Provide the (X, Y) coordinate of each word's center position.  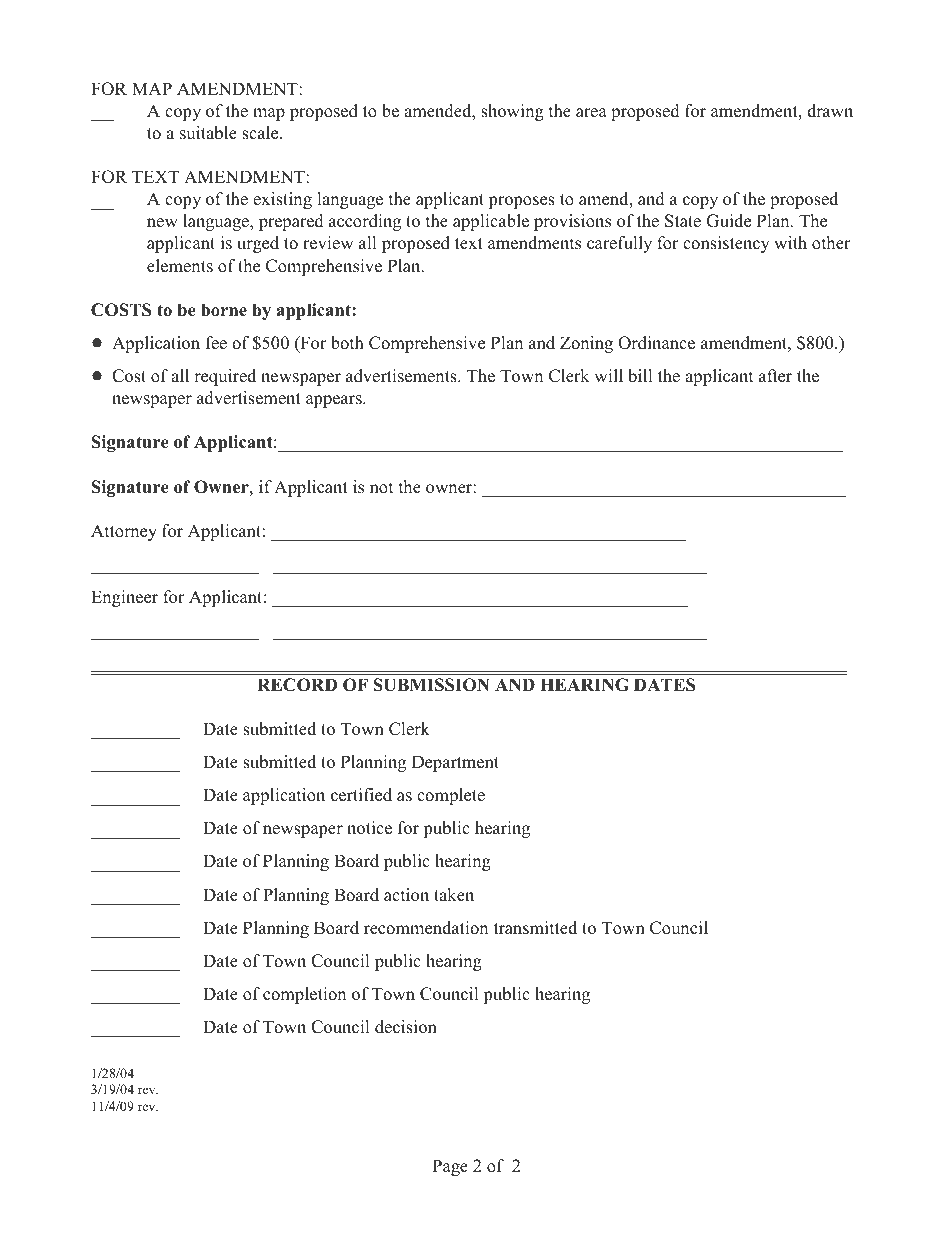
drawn (830, 110)
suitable (208, 133)
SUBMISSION (431, 685)
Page (450, 1167)
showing (512, 112)
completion (304, 995)
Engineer (124, 598)
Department (455, 763)
